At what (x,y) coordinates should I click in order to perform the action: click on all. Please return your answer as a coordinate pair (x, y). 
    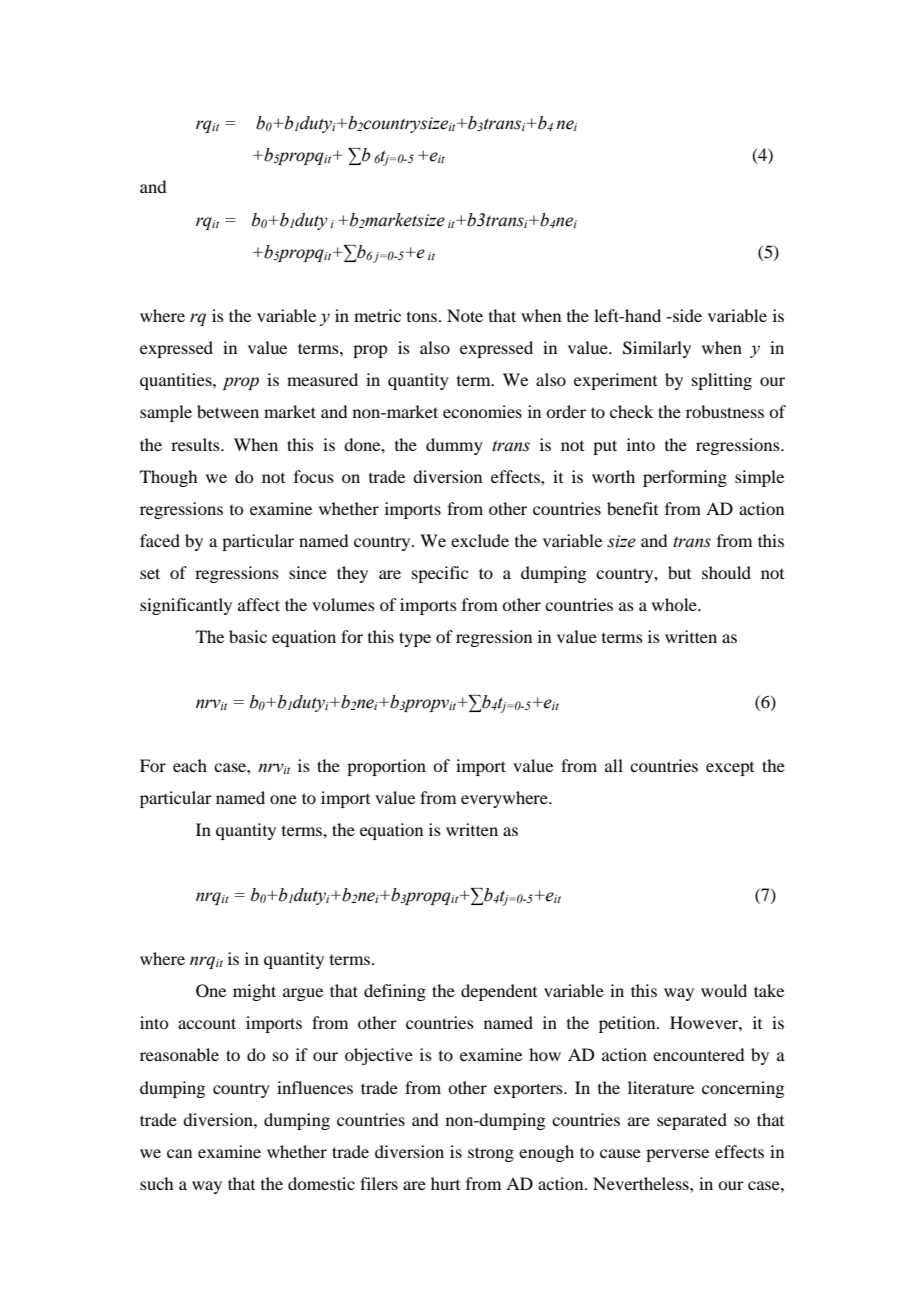
    Looking at the image, I should click on (614, 765).
